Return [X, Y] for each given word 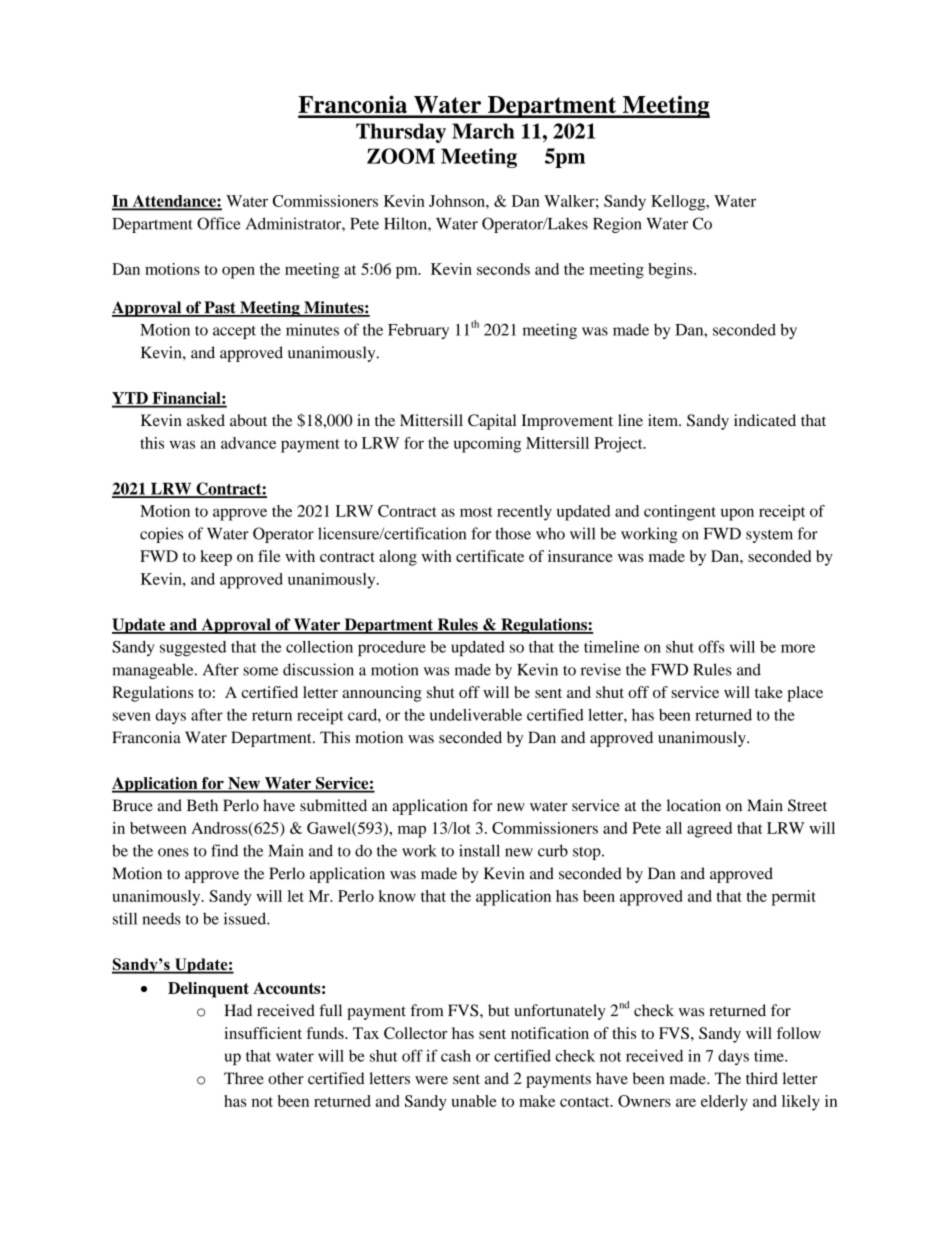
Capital [492, 422]
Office [219, 223]
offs [711, 646]
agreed [709, 830]
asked [206, 420]
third [762, 1078]
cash [456, 1056]
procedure [392, 648]
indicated [765, 420]
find [224, 850]
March [483, 131]
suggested [193, 648]
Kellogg [679, 203]
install [479, 850]
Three [244, 1078]
